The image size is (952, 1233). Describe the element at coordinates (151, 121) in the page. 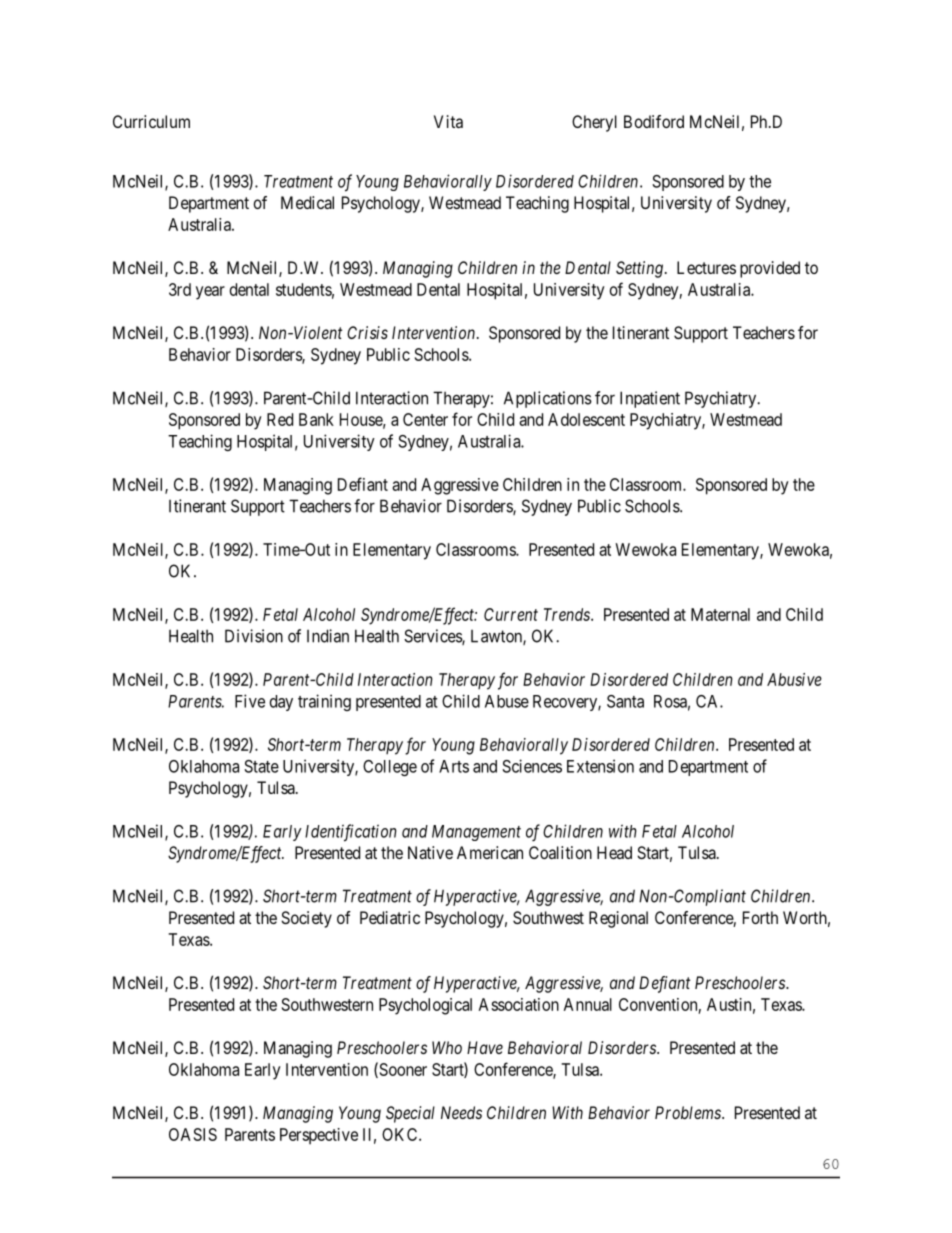

I see `Curriculum` at that location.
